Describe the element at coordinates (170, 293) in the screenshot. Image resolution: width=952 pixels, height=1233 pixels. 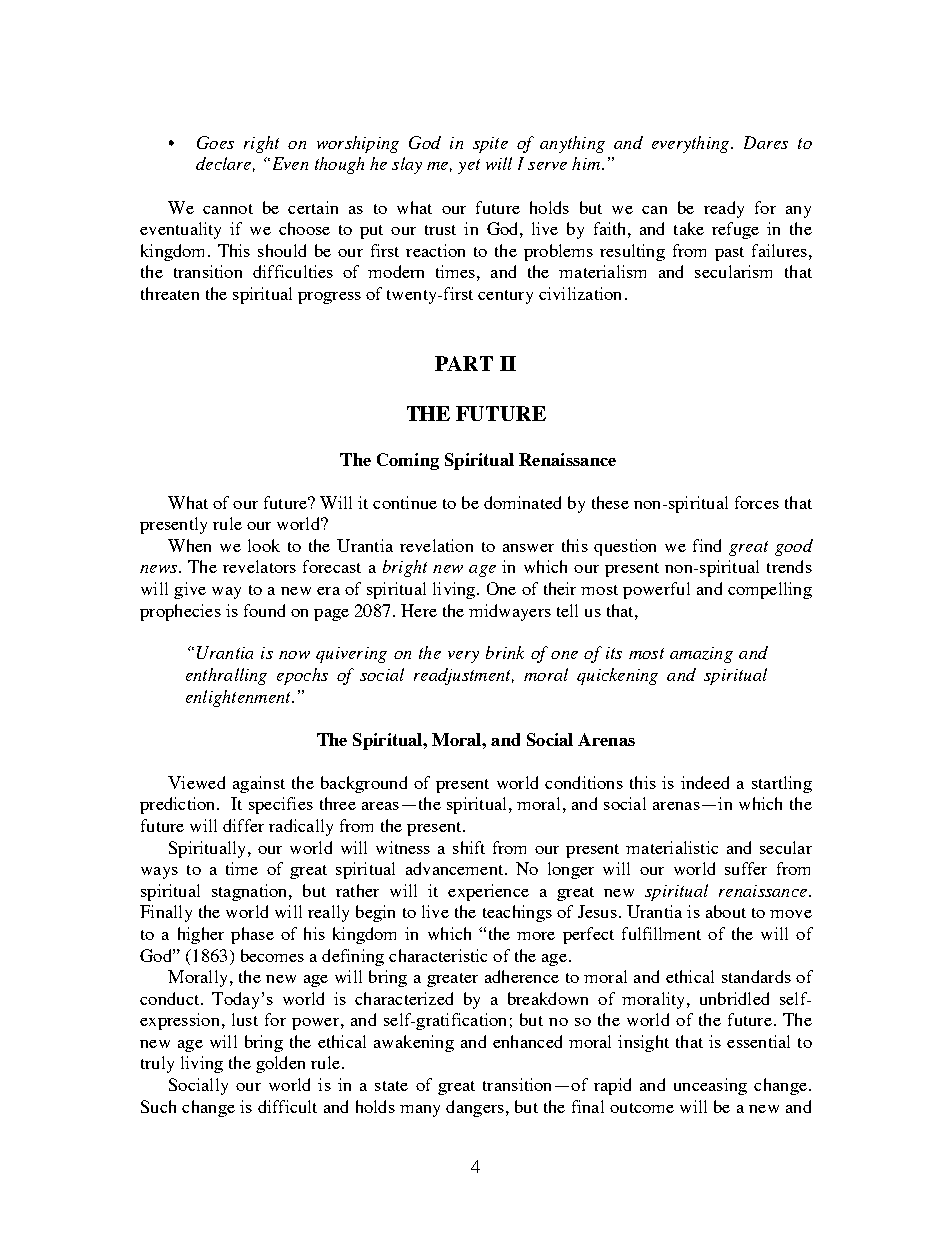
I see `threaten` at that location.
